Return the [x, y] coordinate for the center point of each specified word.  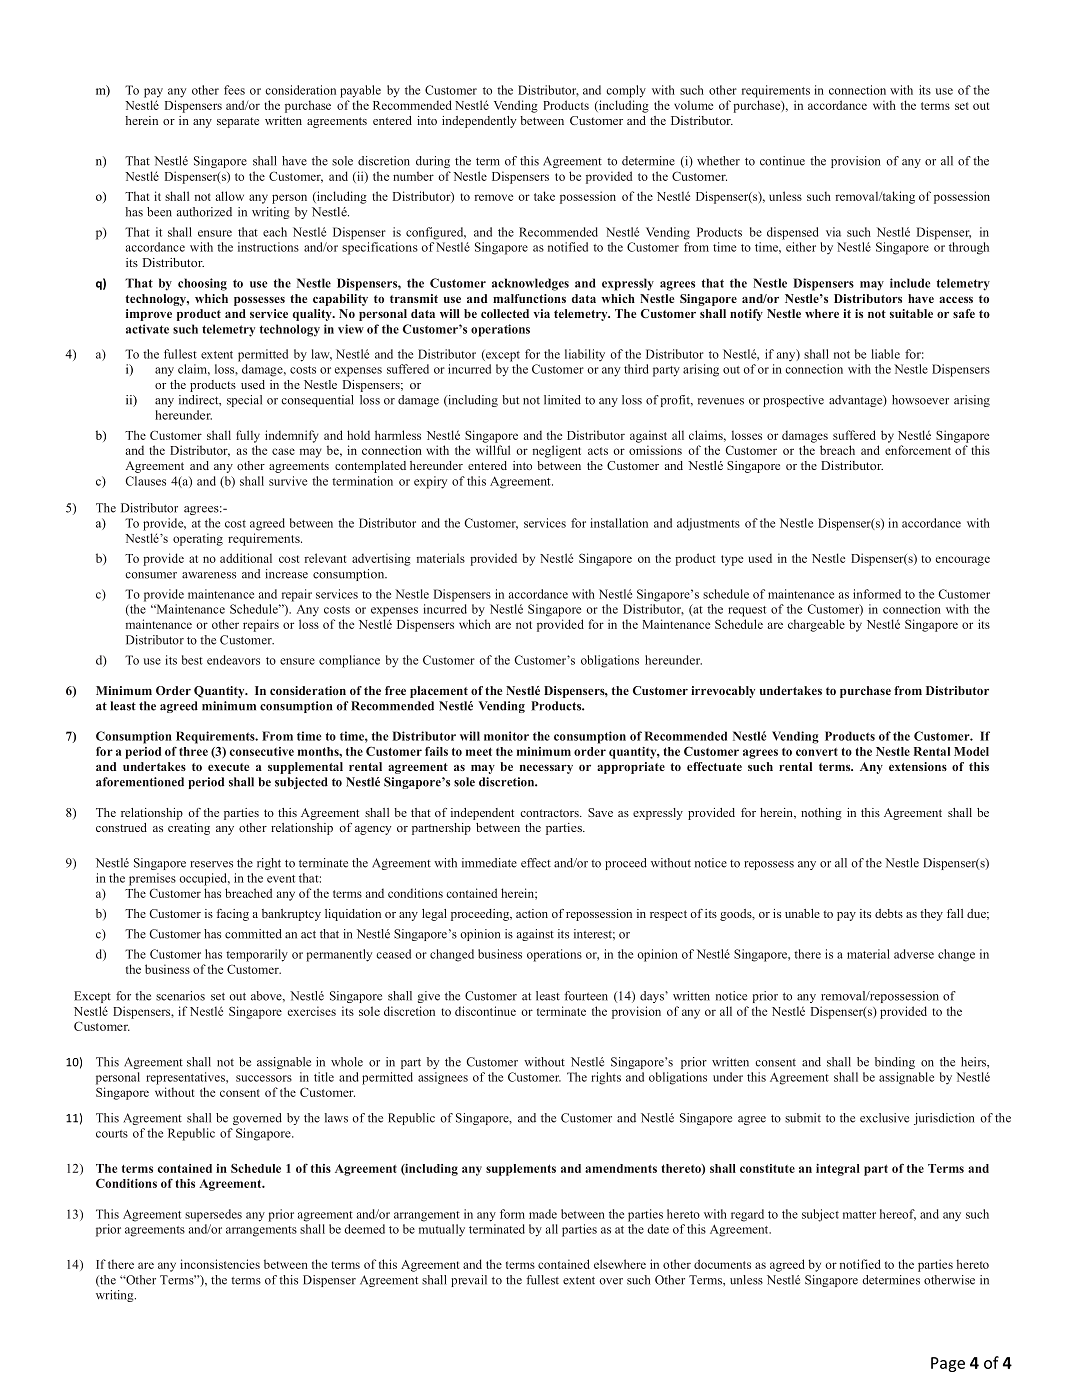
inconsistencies [220, 1264]
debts [889, 913]
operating [198, 539]
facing [232, 915]
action [532, 913]
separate [238, 122]
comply [626, 91]
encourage [963, 561]
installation [619, 523]
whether [718, 161]
